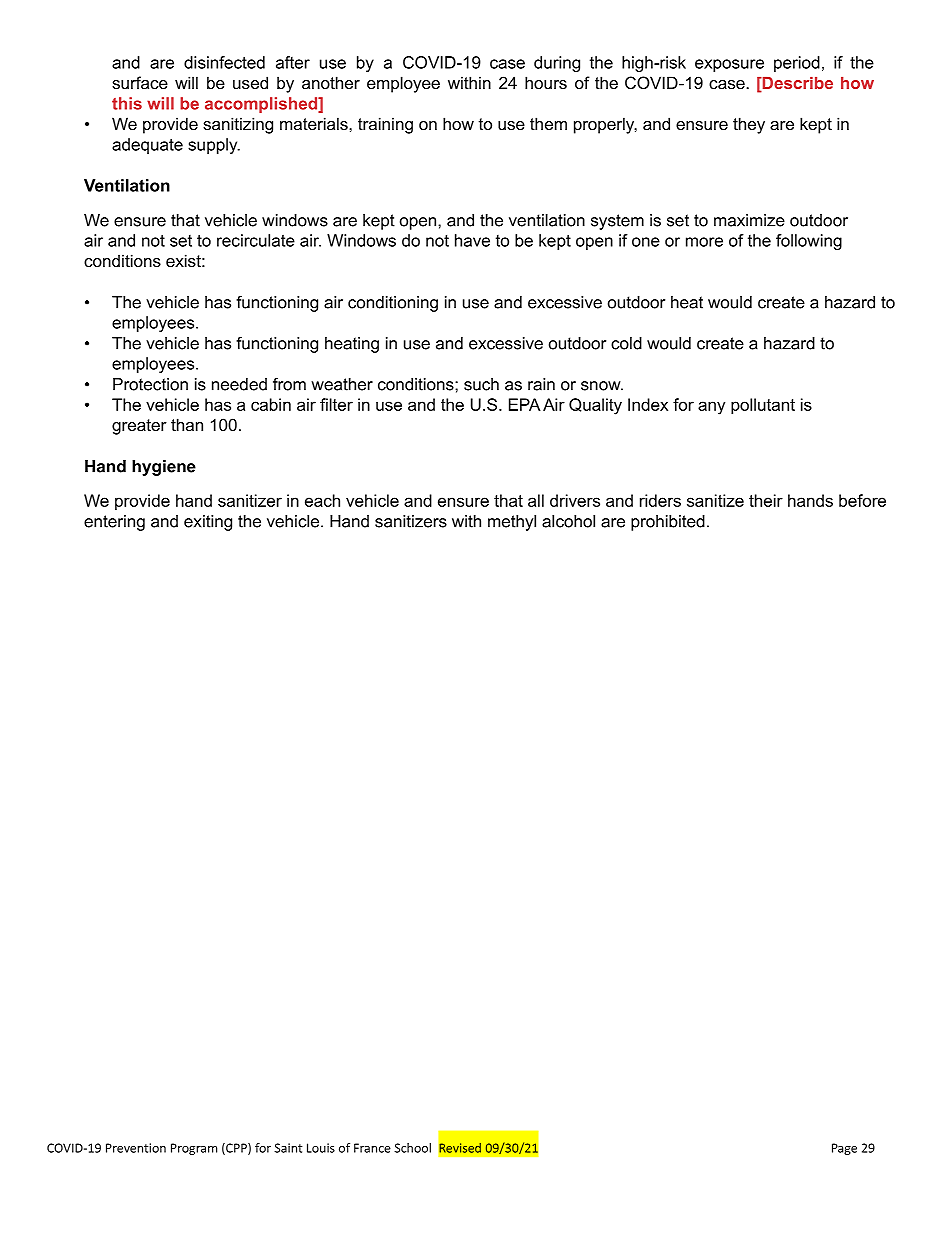 Image resolution: width=952 pixels, height=1233 pixels. I want to click on Program, so click(194, 1149).
